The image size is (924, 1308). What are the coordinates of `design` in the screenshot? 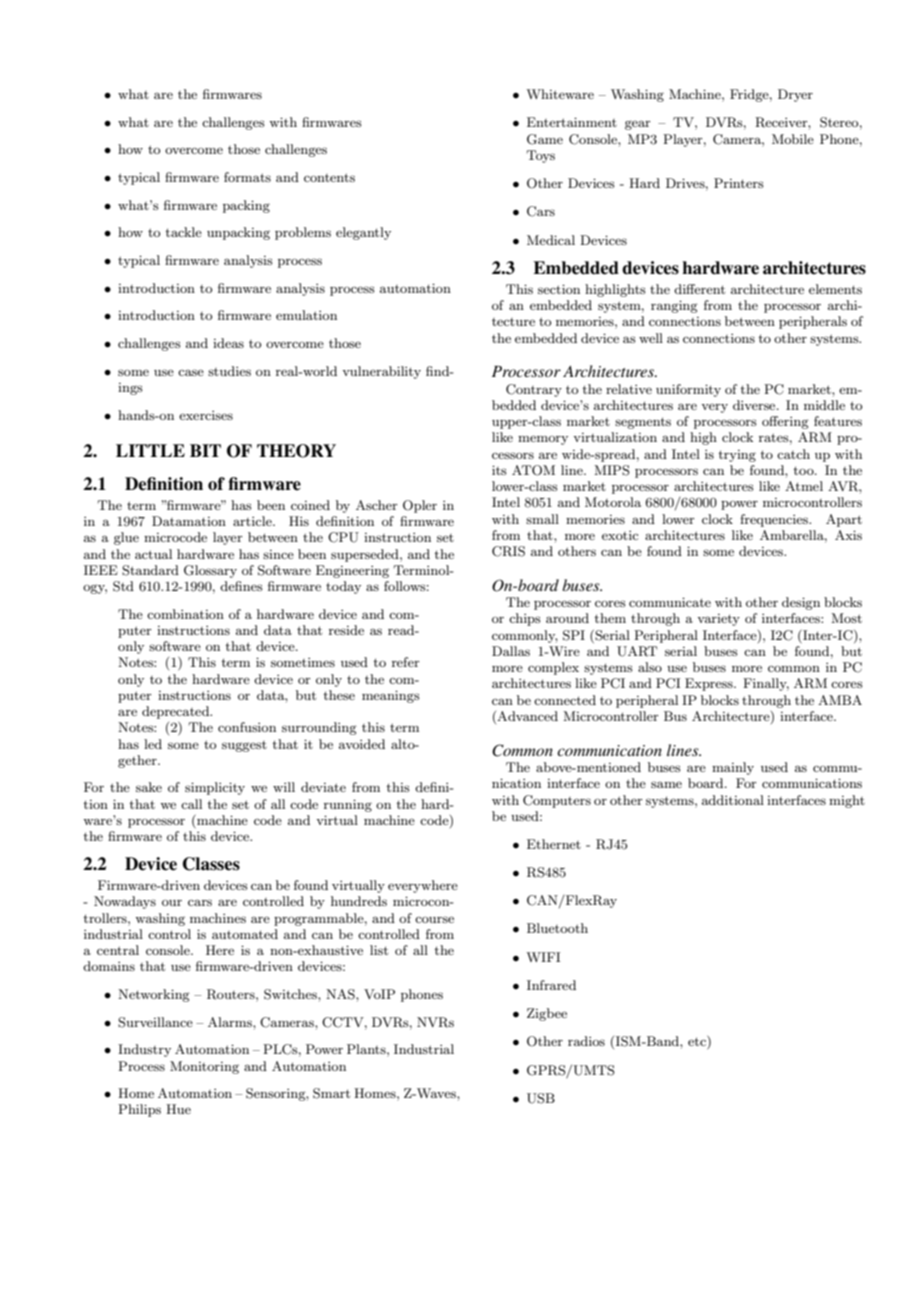 It's located at (801, 603).
